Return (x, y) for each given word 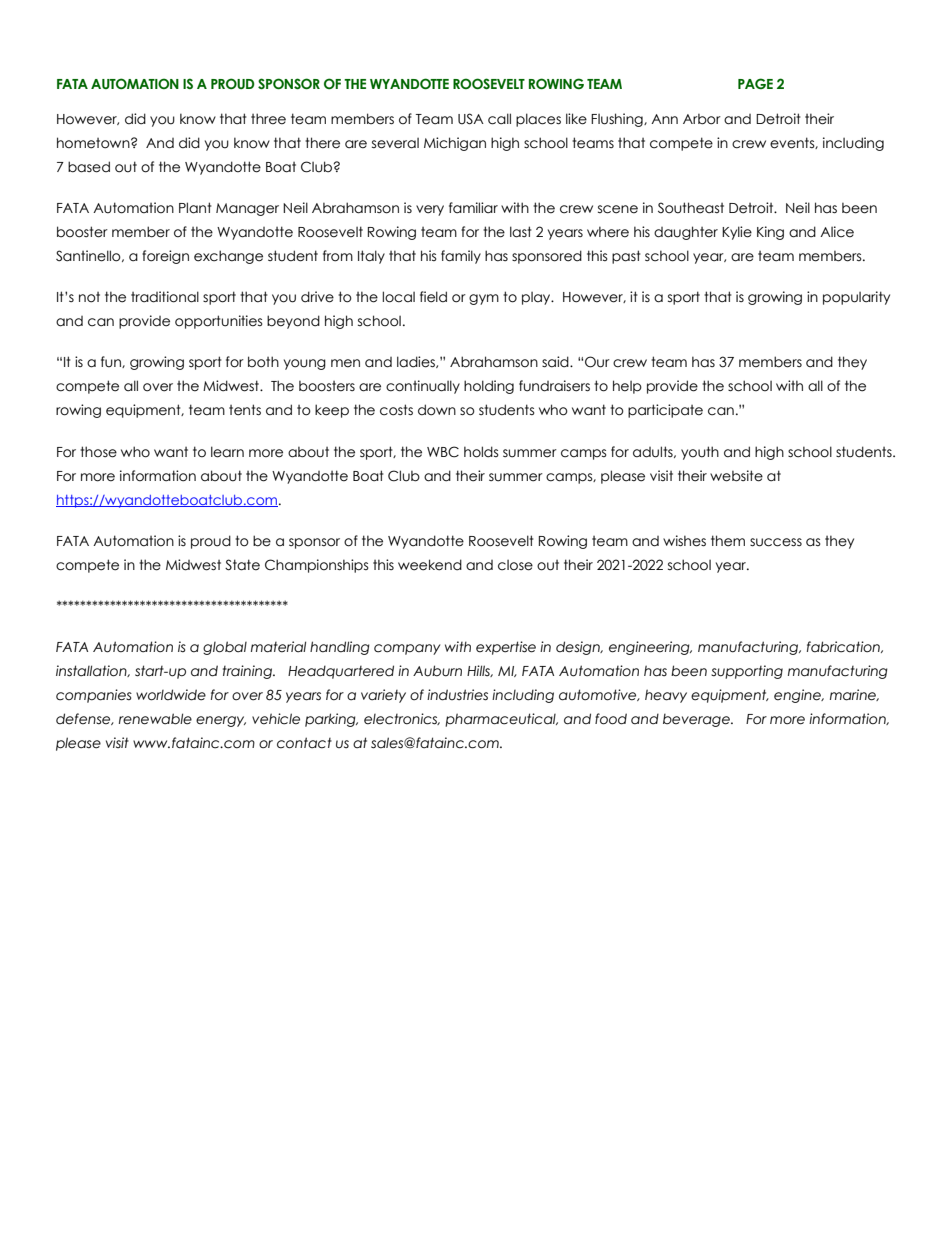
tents (245, 410)
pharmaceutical (501, 720)
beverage (697, 720)
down (437, 410)
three (268, 119)
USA (471, 119)
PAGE (755, 83)
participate (665, 411)
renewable (155, 719)
